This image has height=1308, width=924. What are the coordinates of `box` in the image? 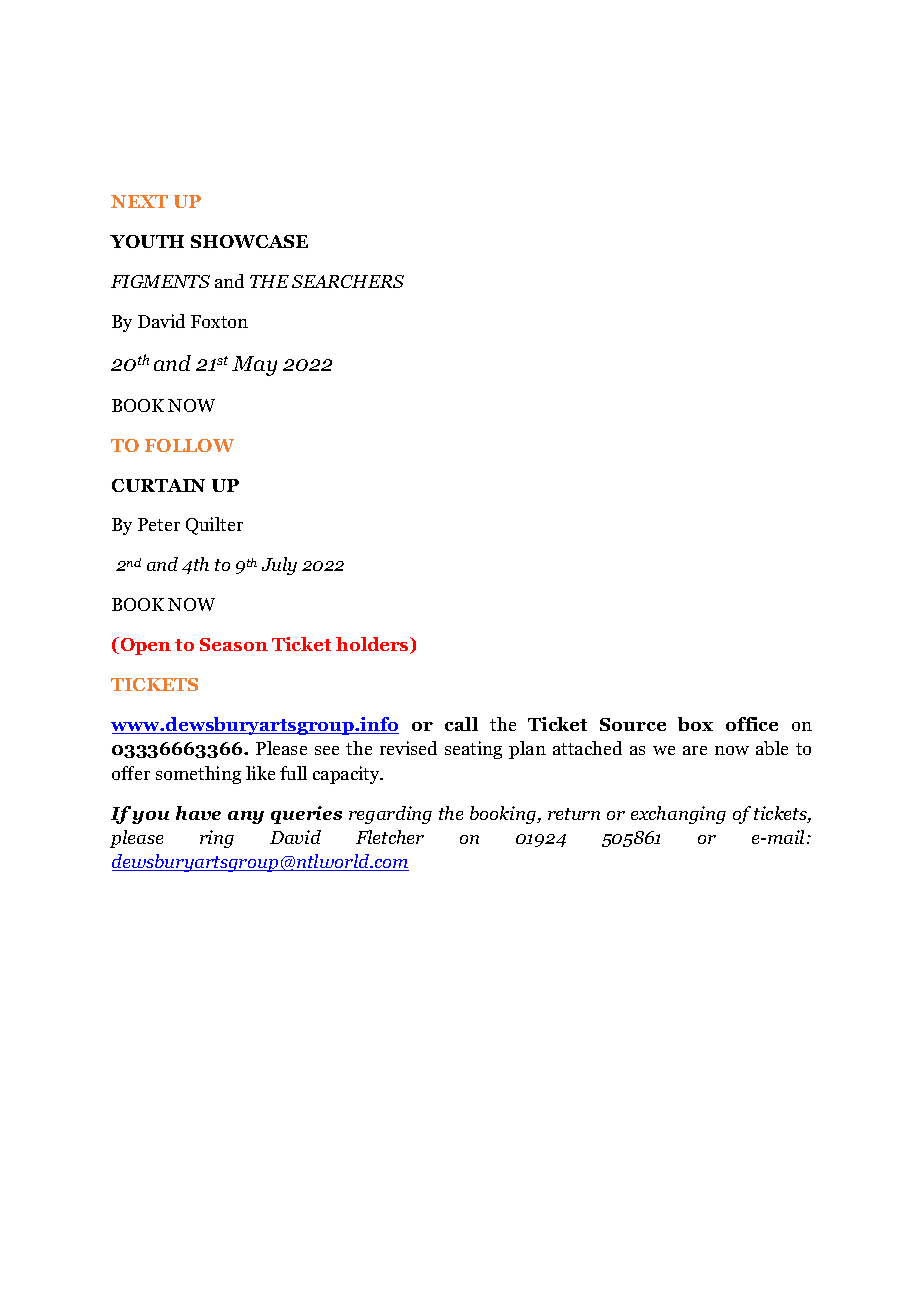 It's located at (695, 724).
